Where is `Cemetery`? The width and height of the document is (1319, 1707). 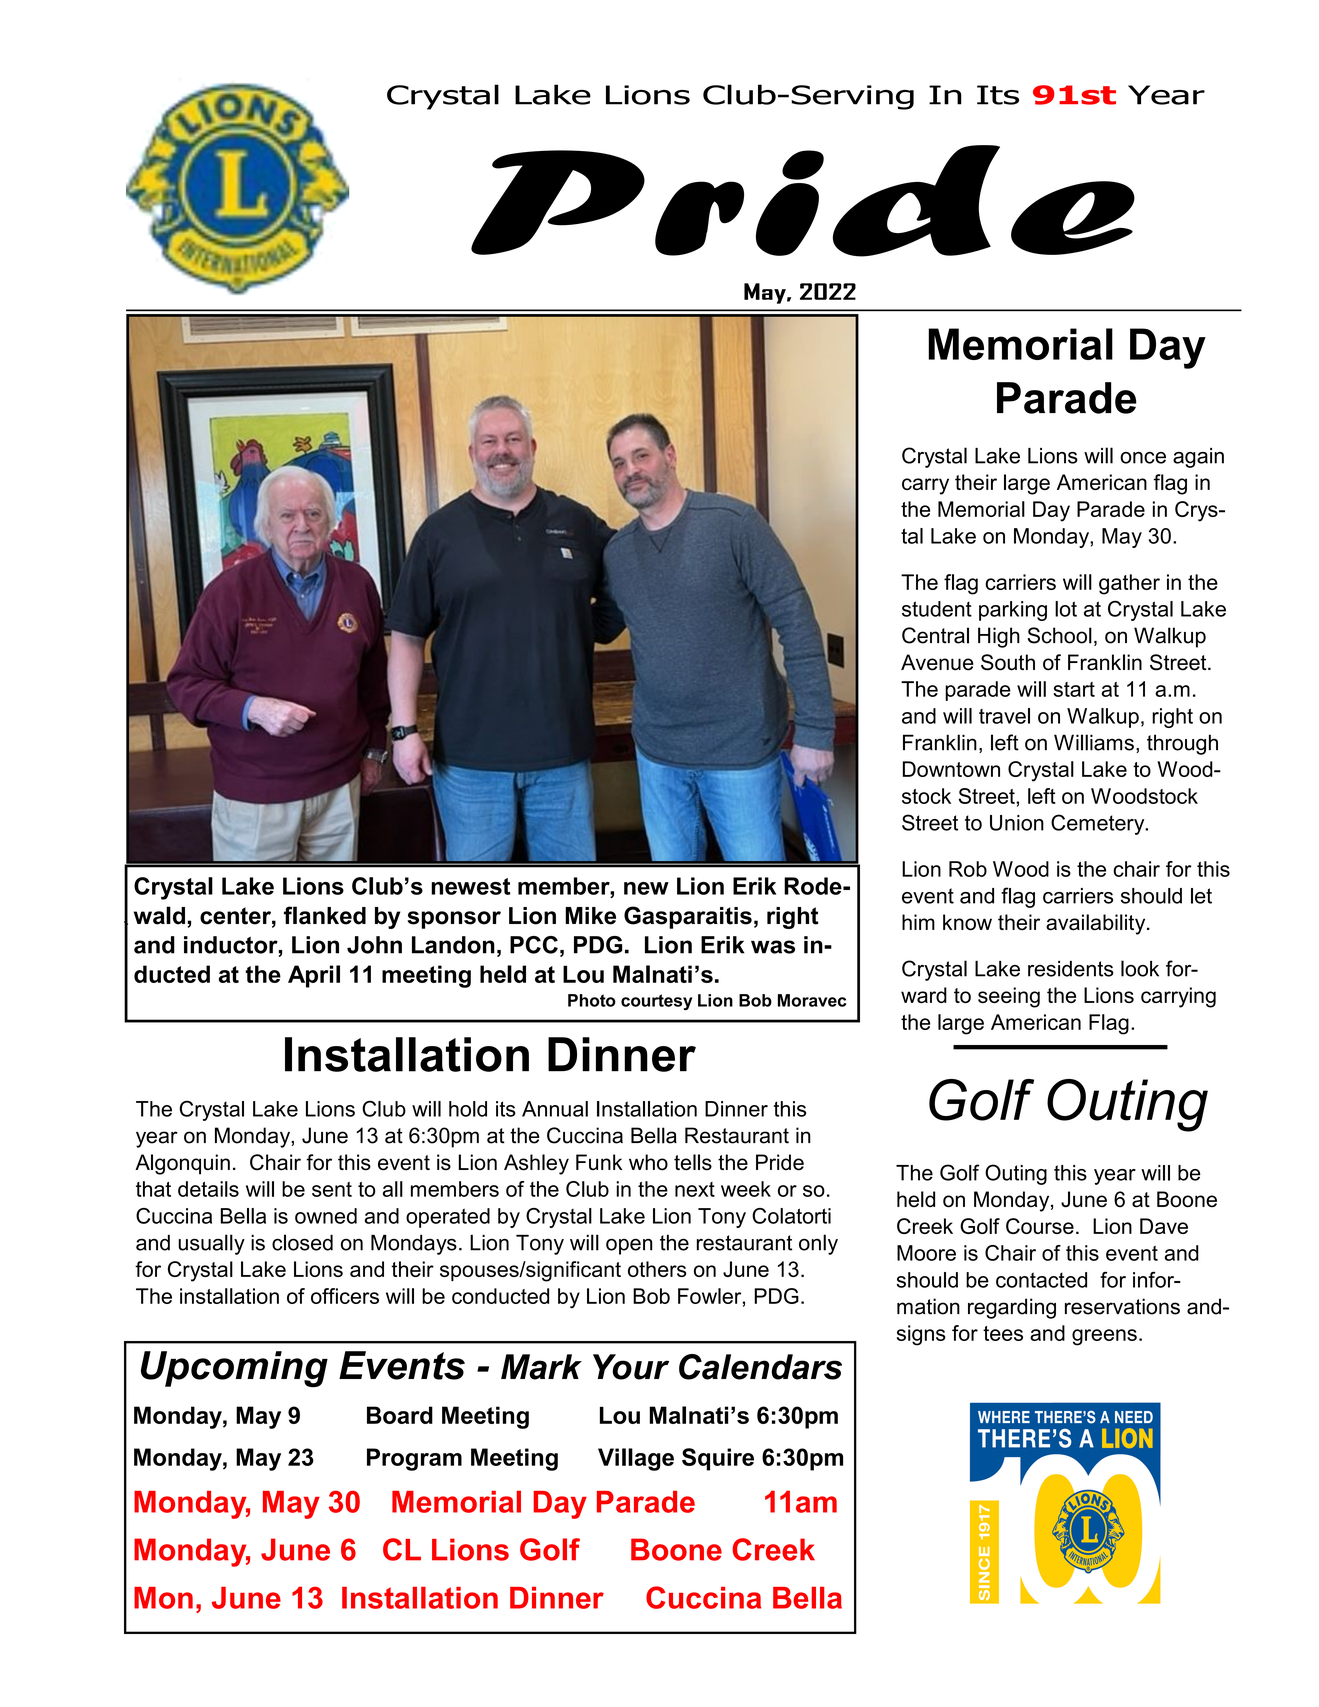 Cemetery is located at coordinates (1099, 824).
